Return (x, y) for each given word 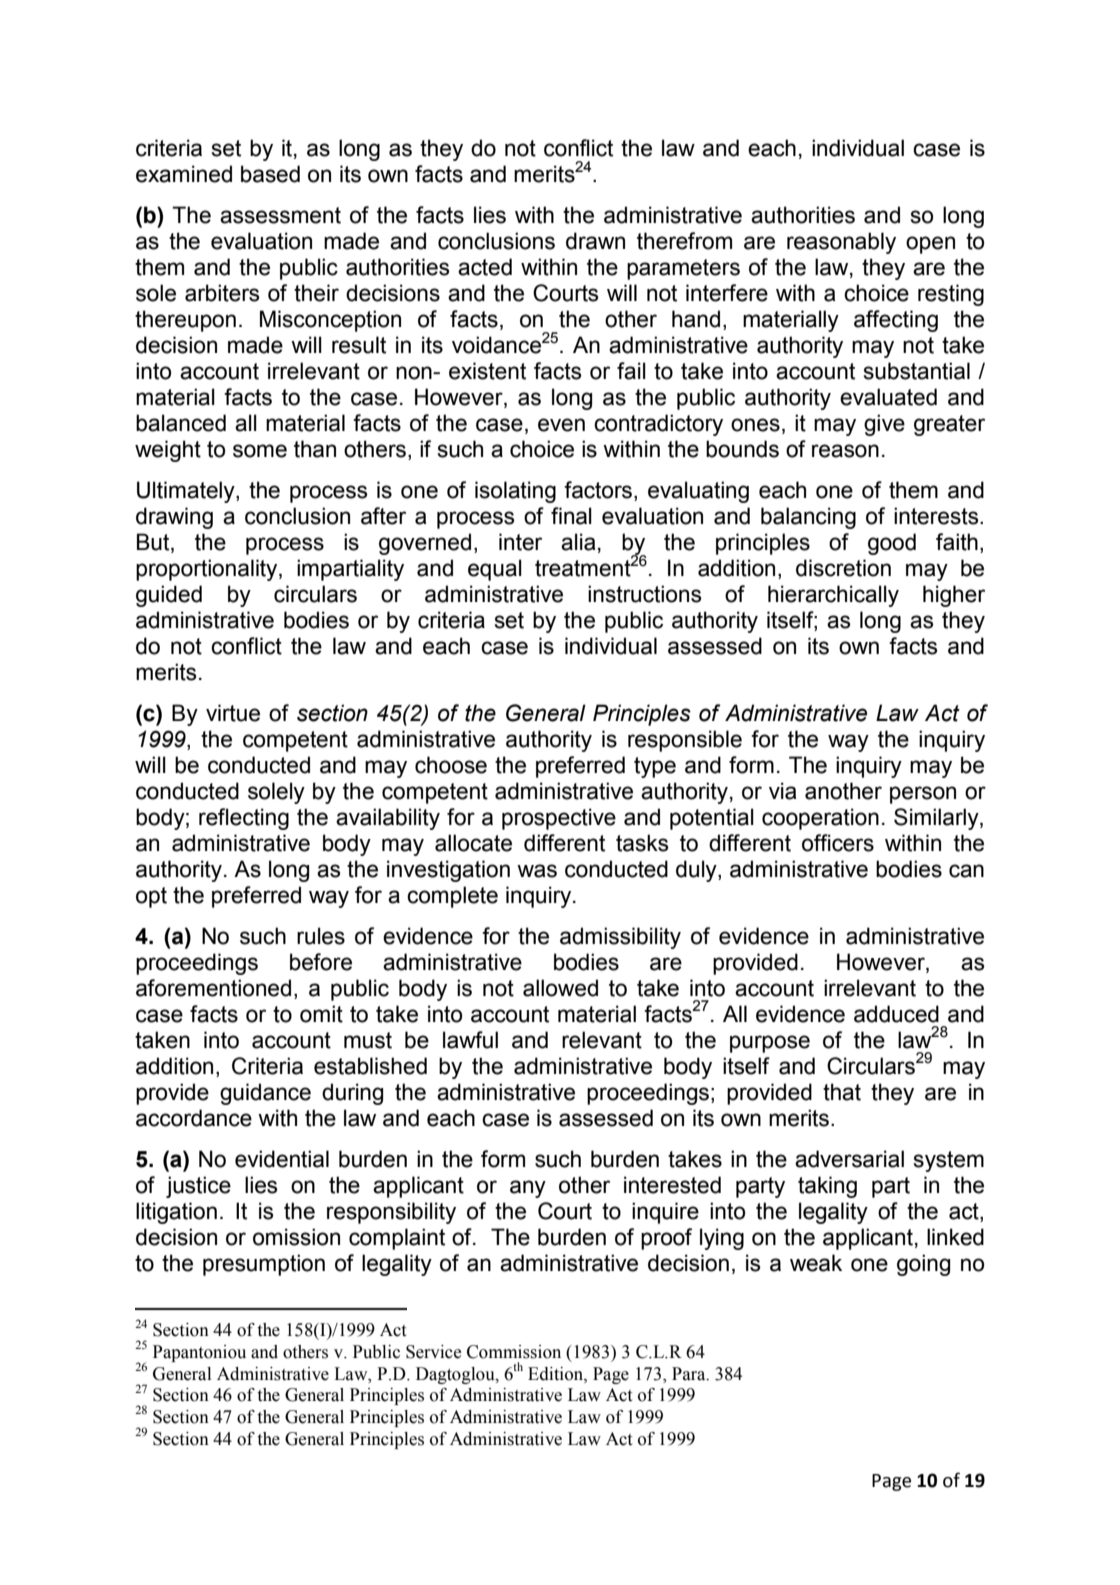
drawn (595, 241)
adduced (896, 1014)
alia (578, 542)
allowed (560, 988)
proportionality (208, 570)
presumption (264, 1265)
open (930, 245)
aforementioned (213, 988)
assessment (280, 215)
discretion (843, 568)
